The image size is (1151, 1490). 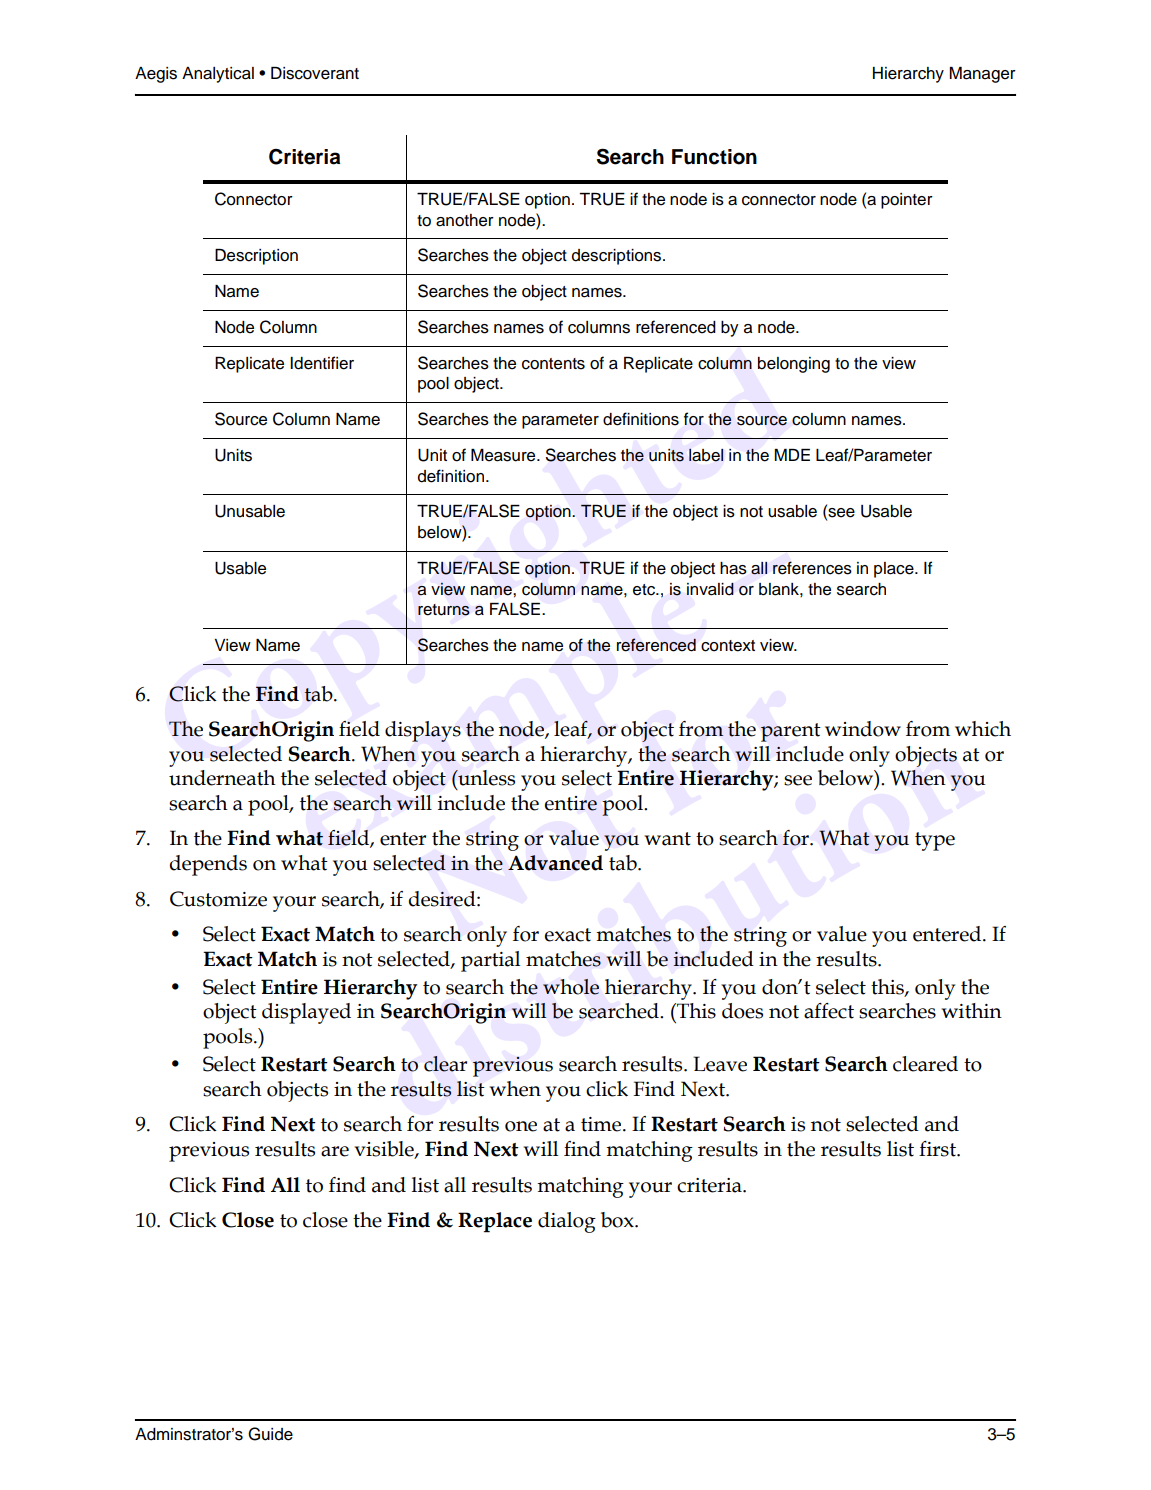 What do you see at coordinates (218, 75) in the page?
I see `Analytical` at bounding box center [218, 75].
